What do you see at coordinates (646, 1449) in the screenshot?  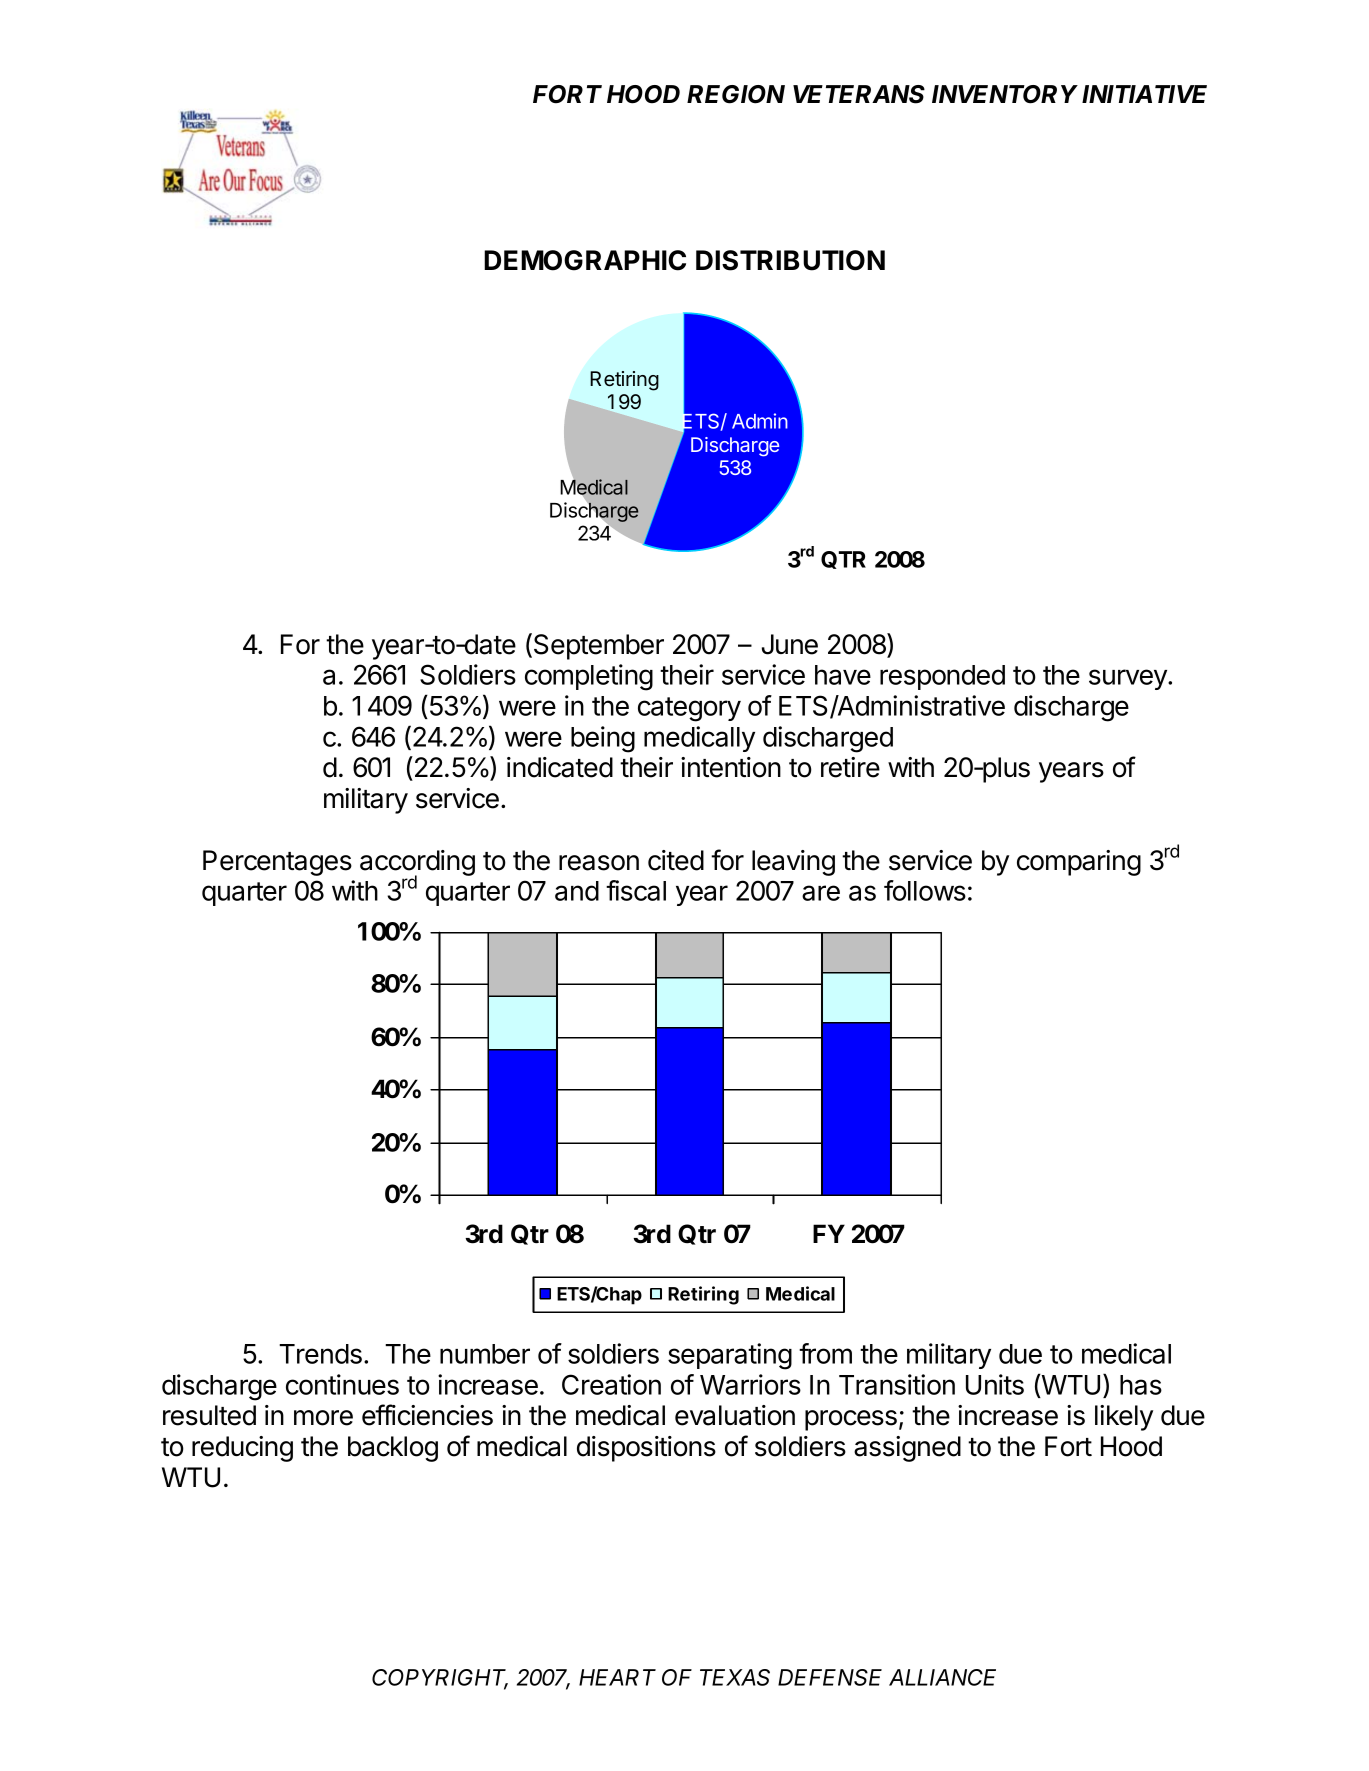 I see `dispositions` at bounding box center [646, 1449].
